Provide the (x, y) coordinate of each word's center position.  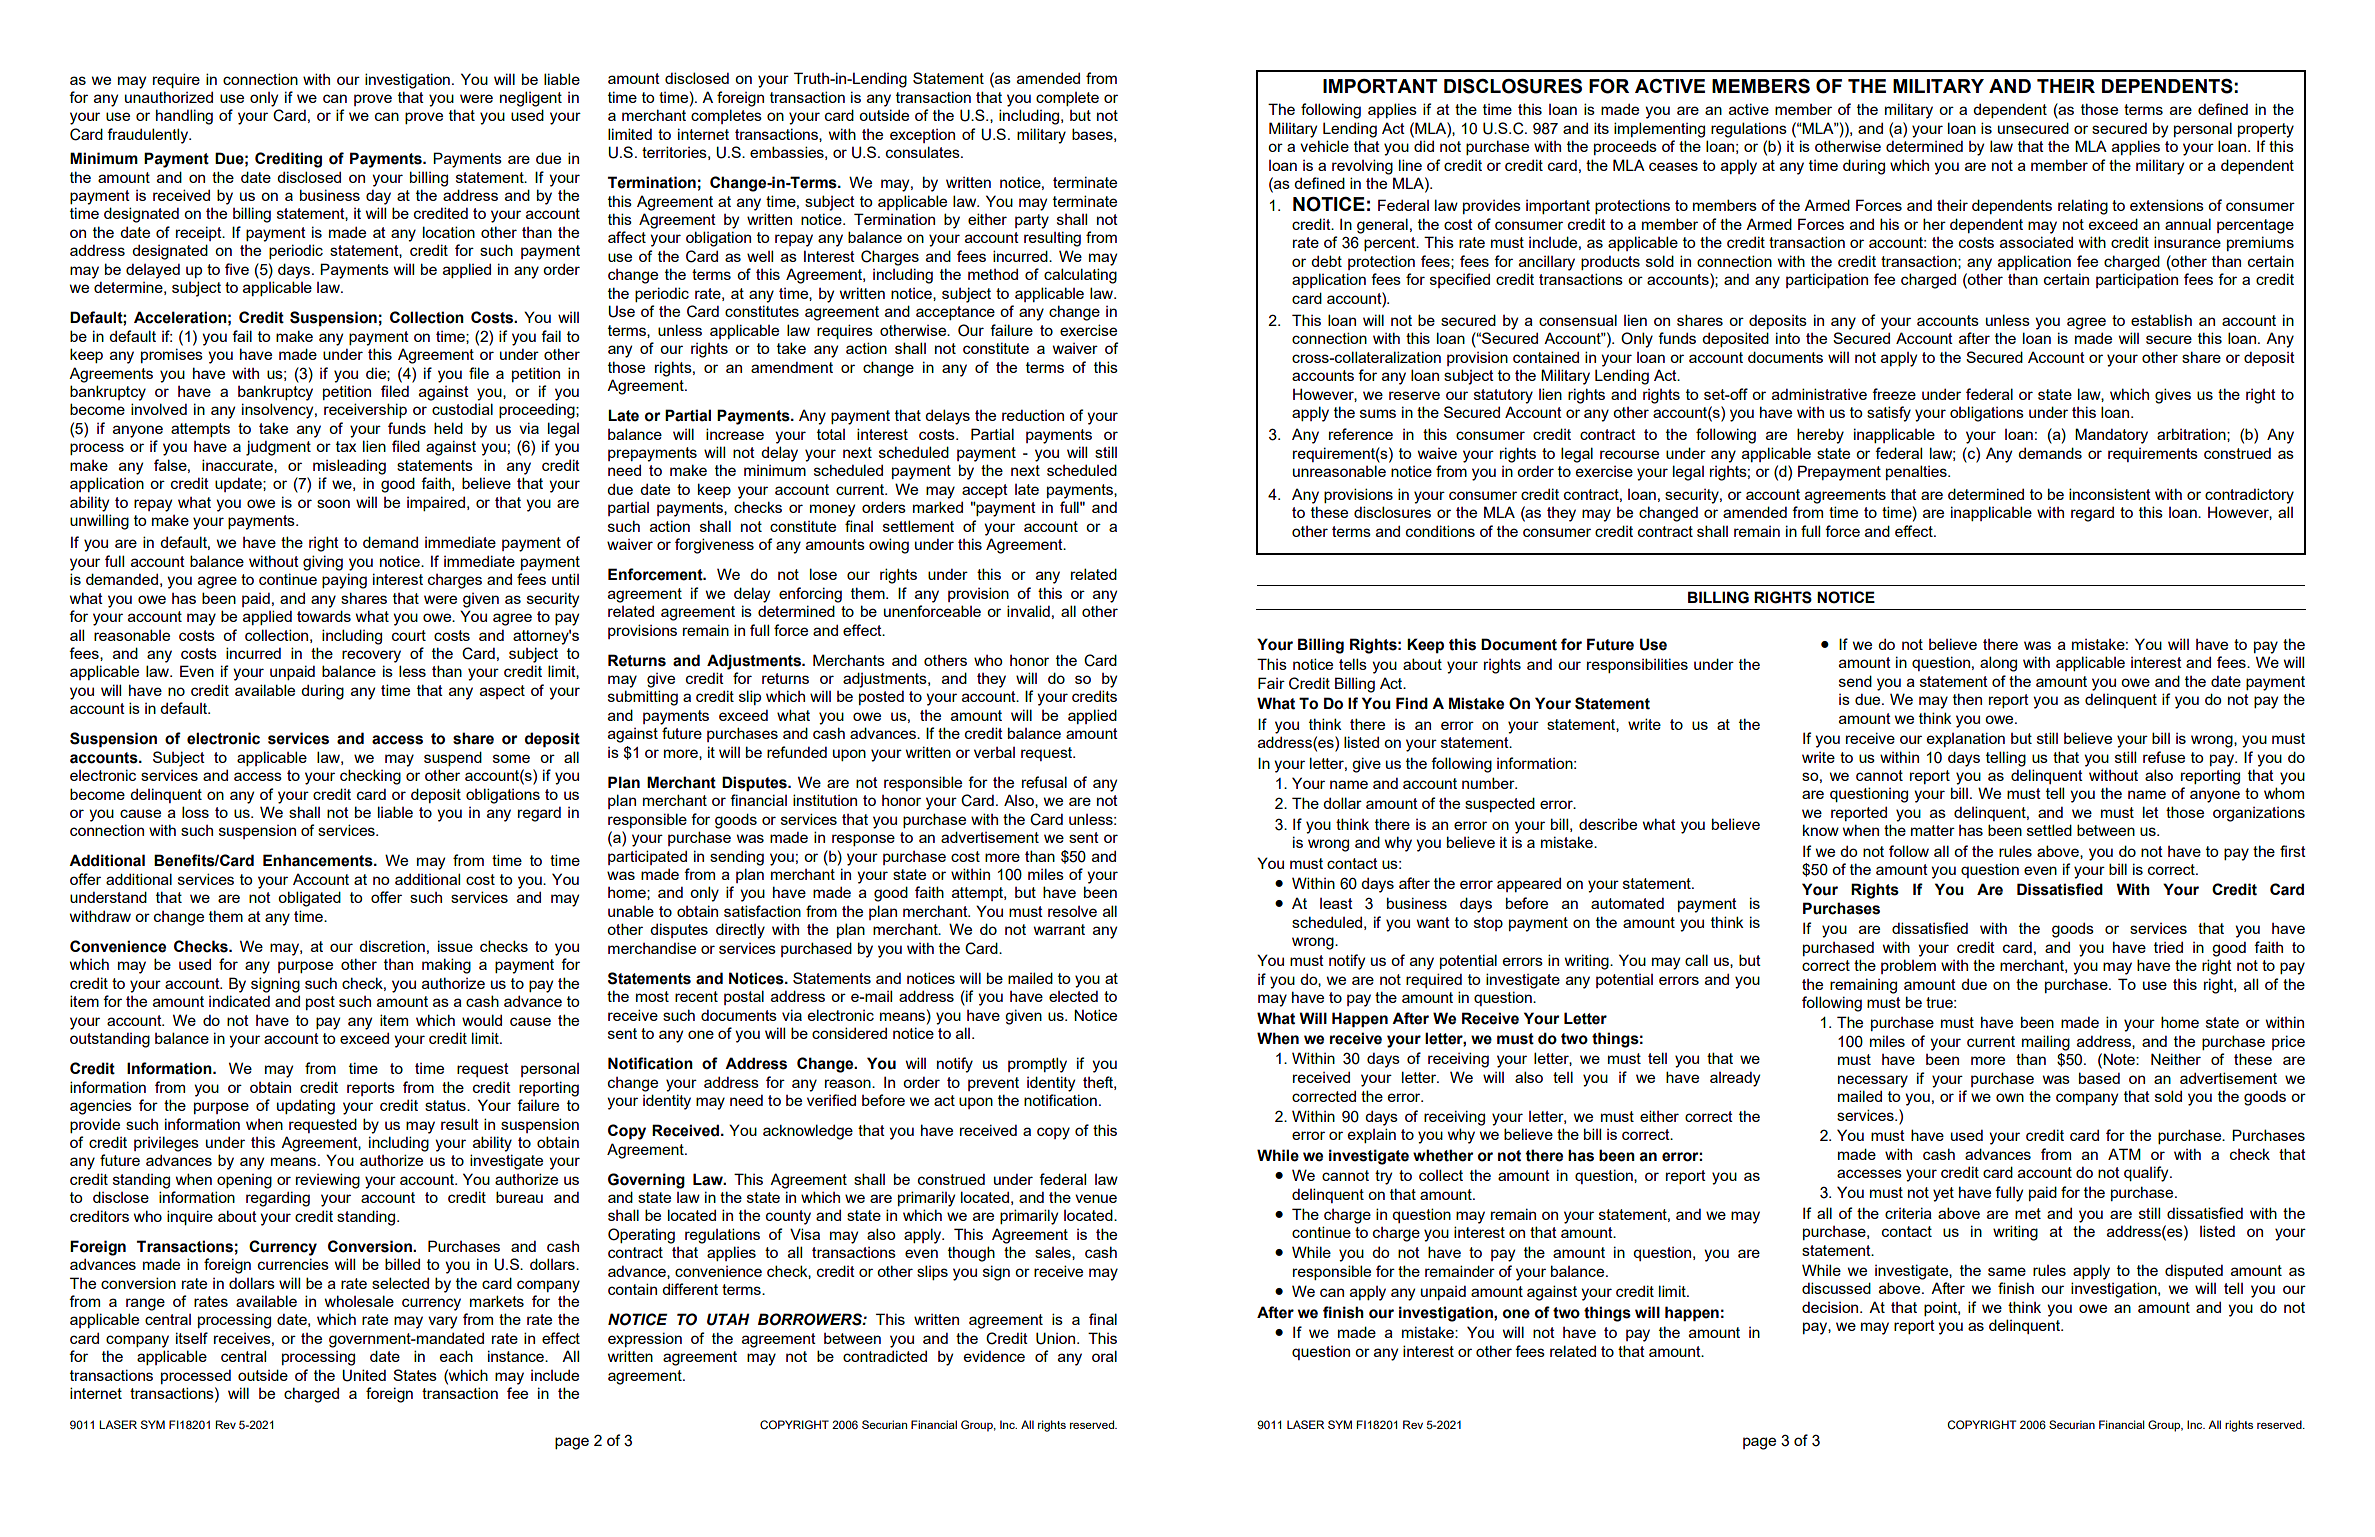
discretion (392, 946)
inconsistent (2110, 494)
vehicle (1324, 146)
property (2266, 130)
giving (323, 563)
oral (1104, 1356)
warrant (1059, 929)
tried (2168, 947)
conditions (1440, 531)
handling (184, 117)
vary (442, 1322)
